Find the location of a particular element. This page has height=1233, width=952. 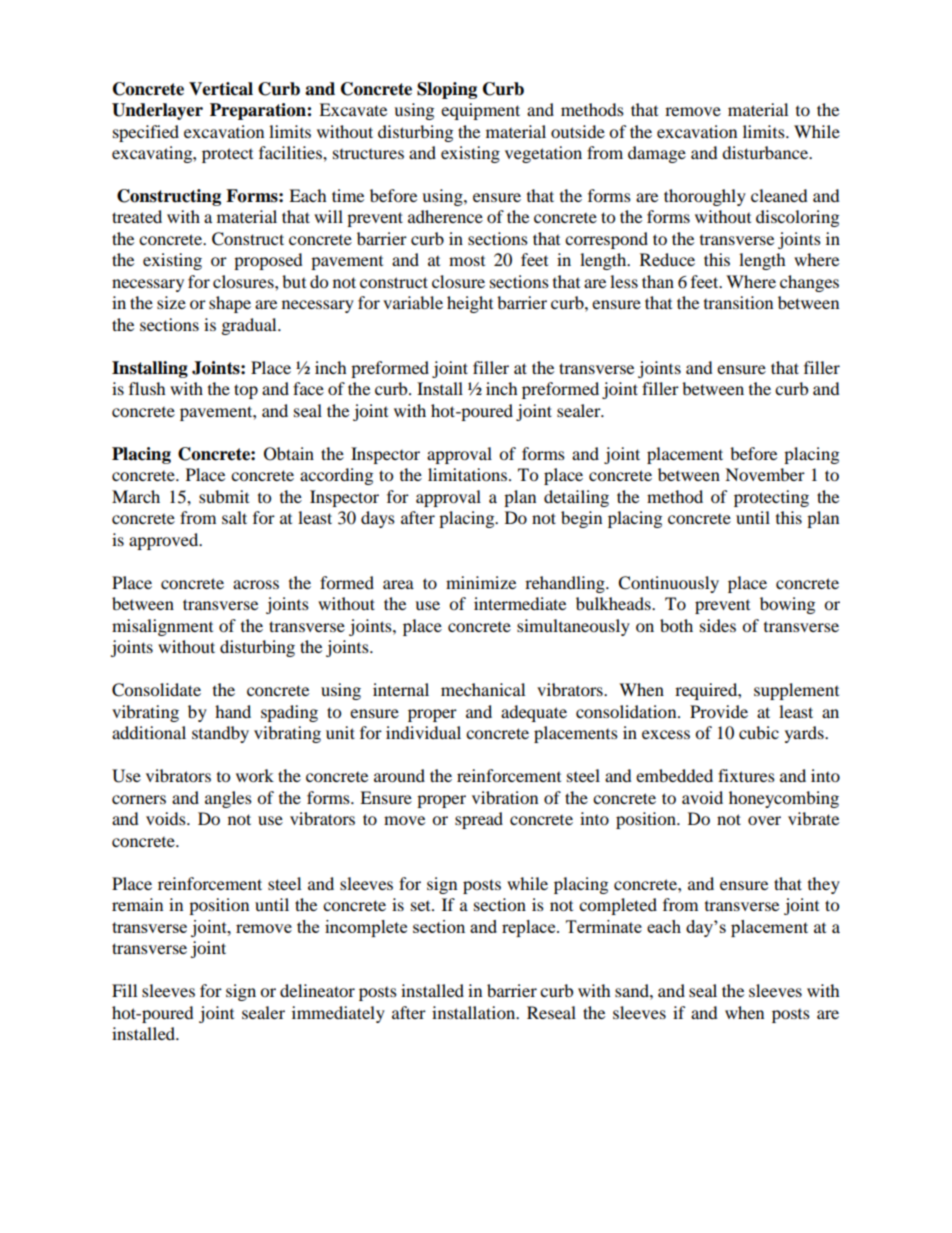

delineator is located at coordinates (317, 990).
